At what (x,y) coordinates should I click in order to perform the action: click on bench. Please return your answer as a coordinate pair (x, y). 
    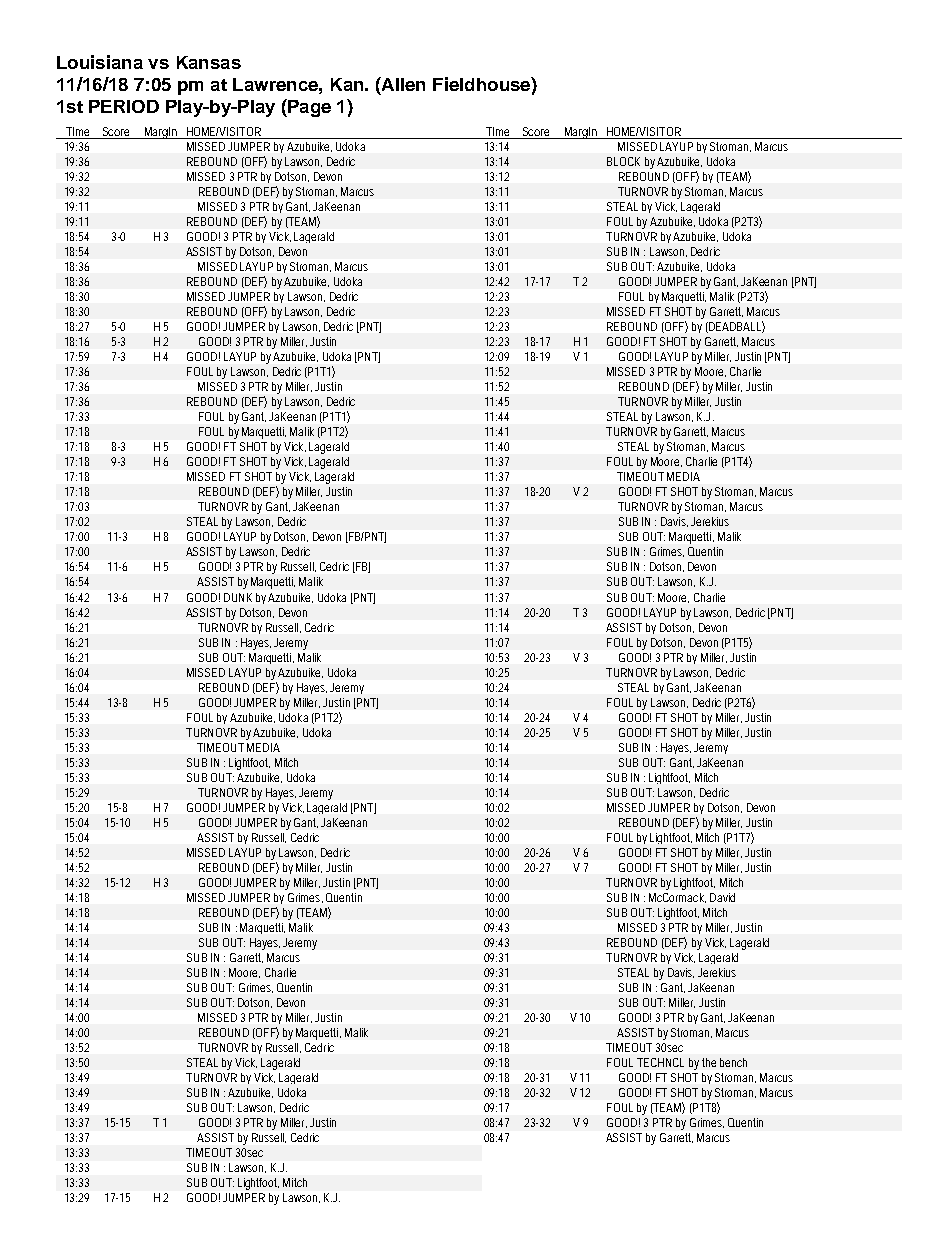
    Looking at the image, I should click on (733, 1062).
